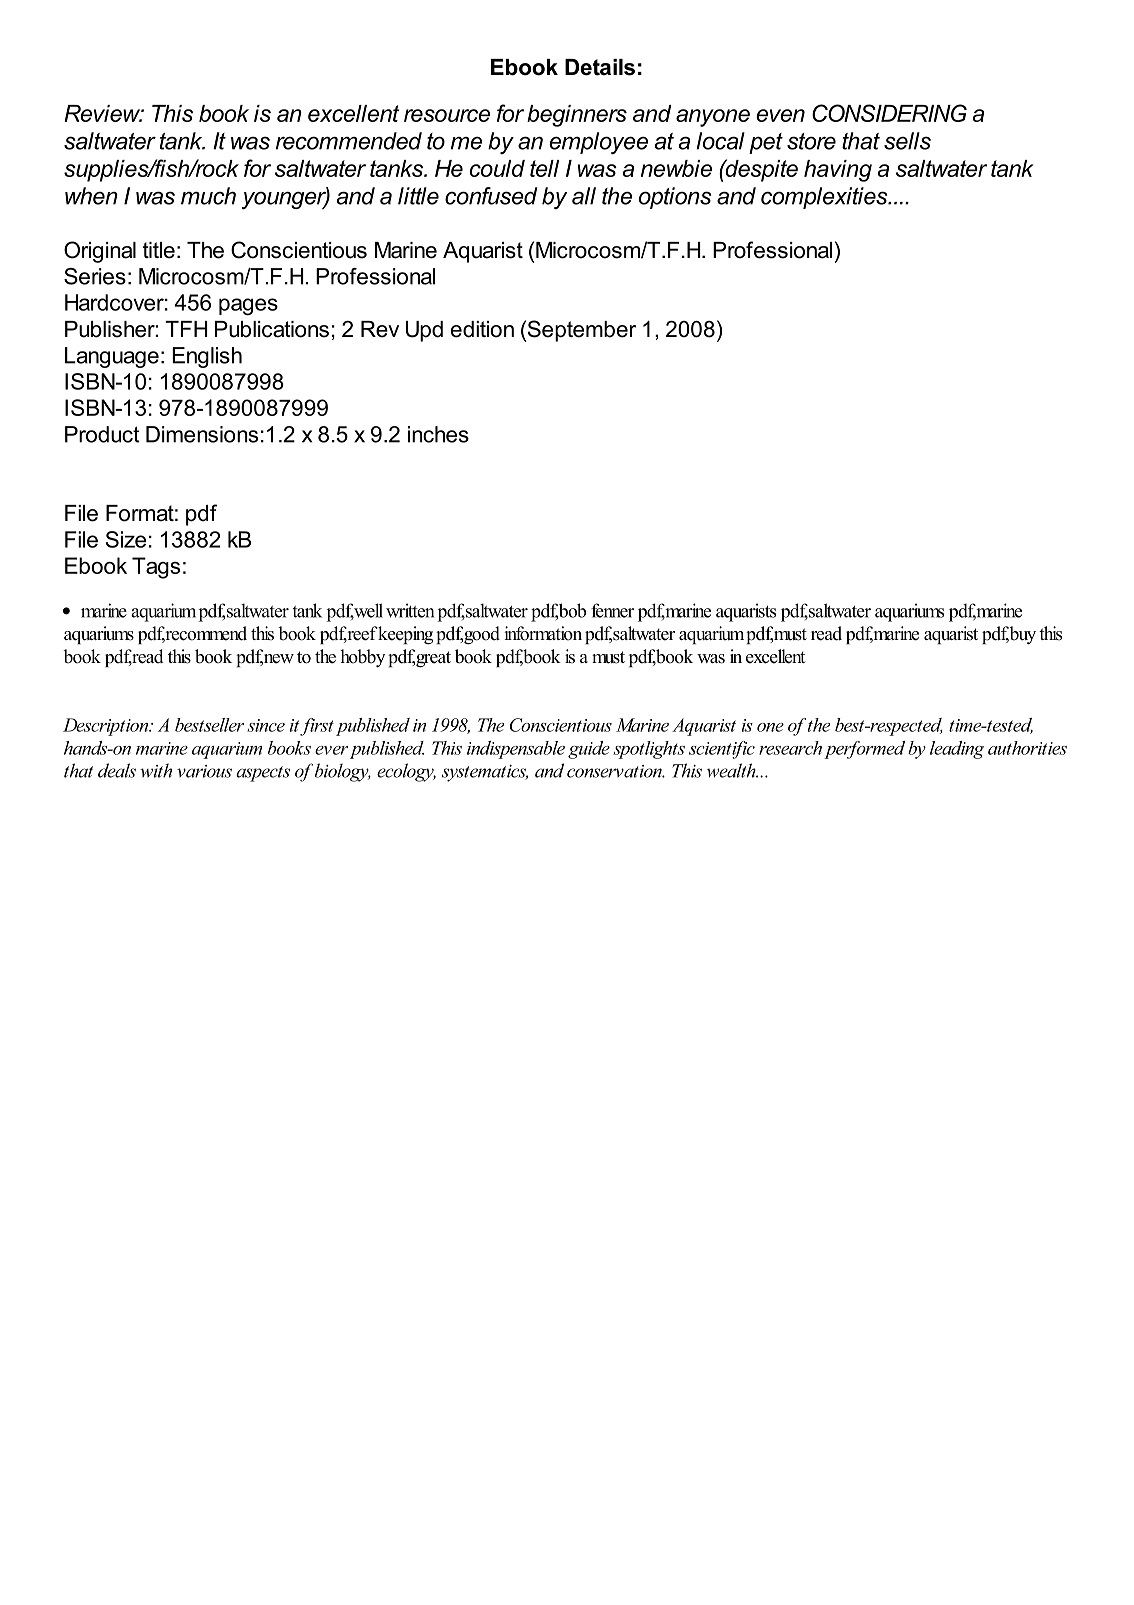 This image has height=1605, width=1134. I want to click on performed, so click(864, 750).
